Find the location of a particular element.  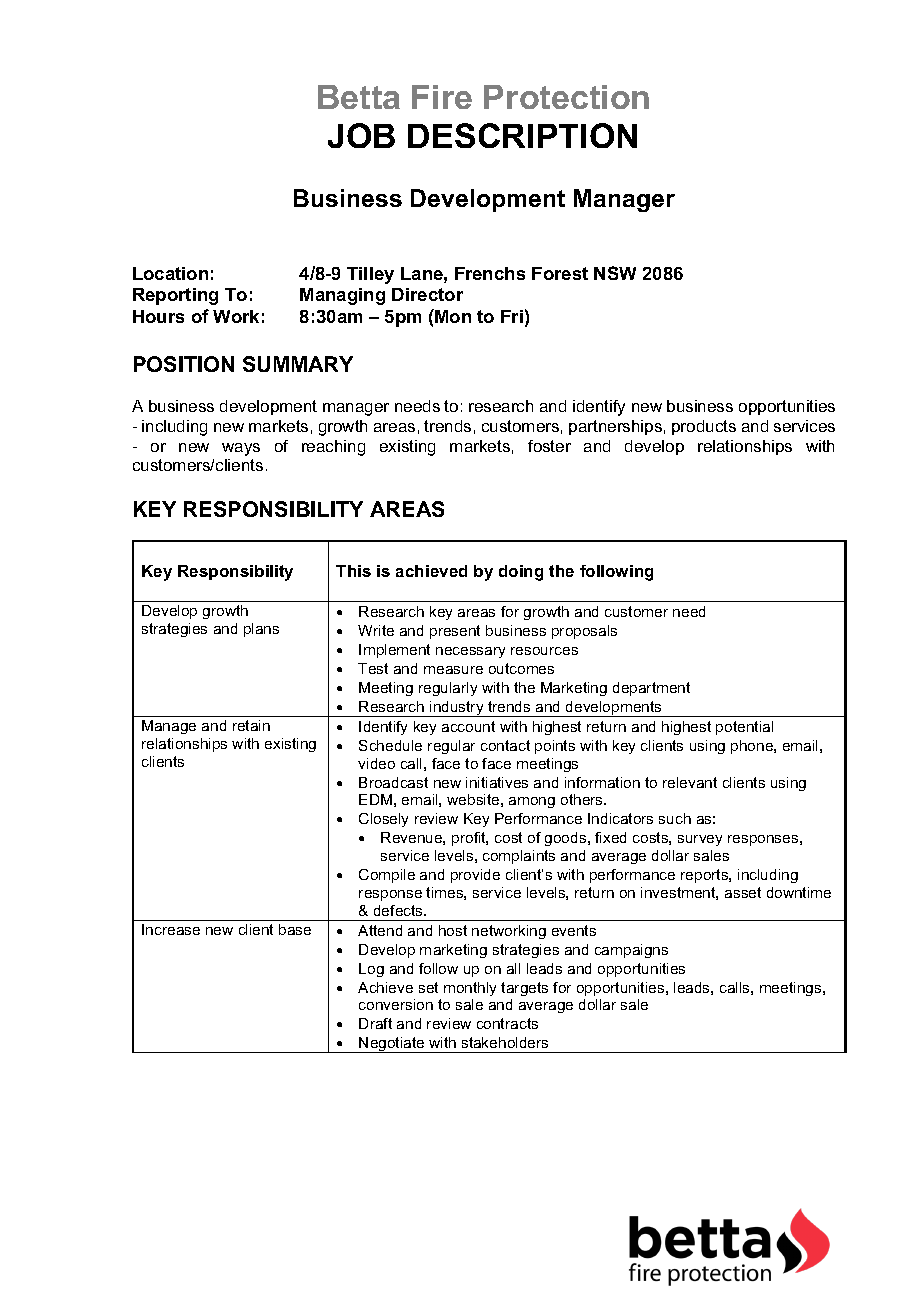

proposals is located at coordinates (584, 632).
